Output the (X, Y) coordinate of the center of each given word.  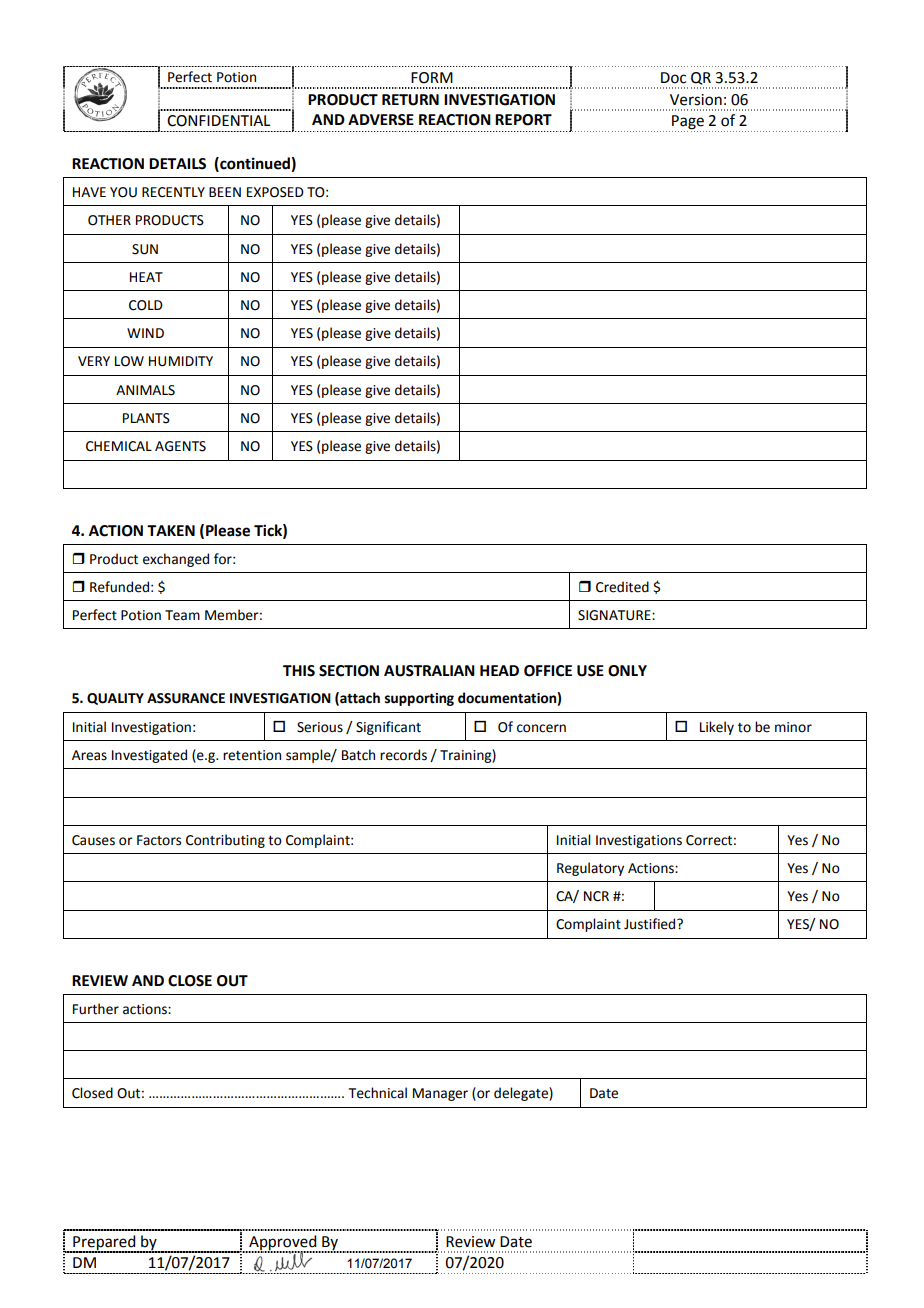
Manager (440, 1094)
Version (696, 100)
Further (96, 1009)
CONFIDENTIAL (218, 121)
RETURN (410, 100)
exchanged (176, 560)
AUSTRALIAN (429, 671)
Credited (622, 587)
